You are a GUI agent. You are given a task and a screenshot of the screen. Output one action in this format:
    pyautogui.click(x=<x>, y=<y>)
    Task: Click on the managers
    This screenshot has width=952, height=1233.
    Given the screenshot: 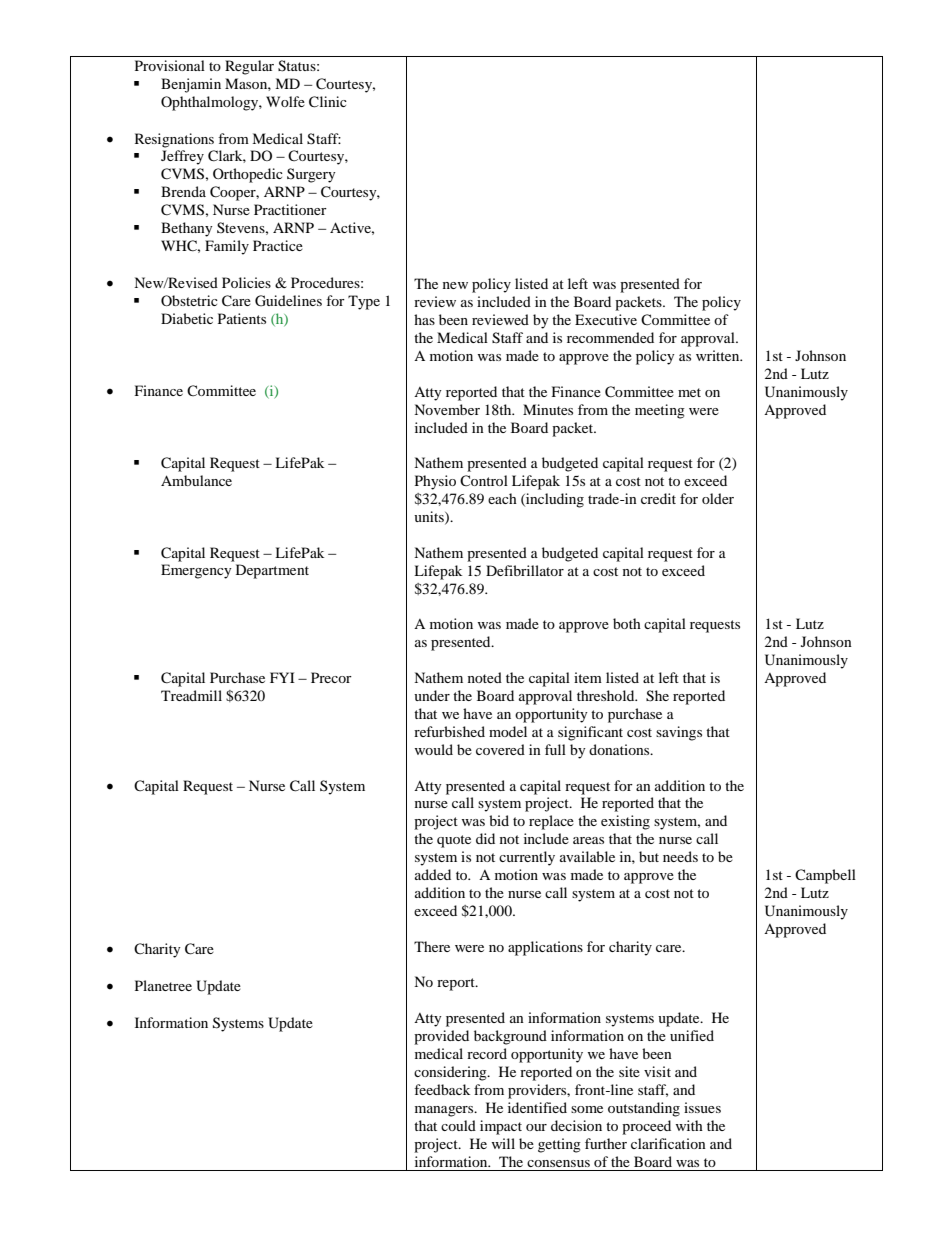 What is the action you would take?
    pyautogui.click(x=445, y=1111)
